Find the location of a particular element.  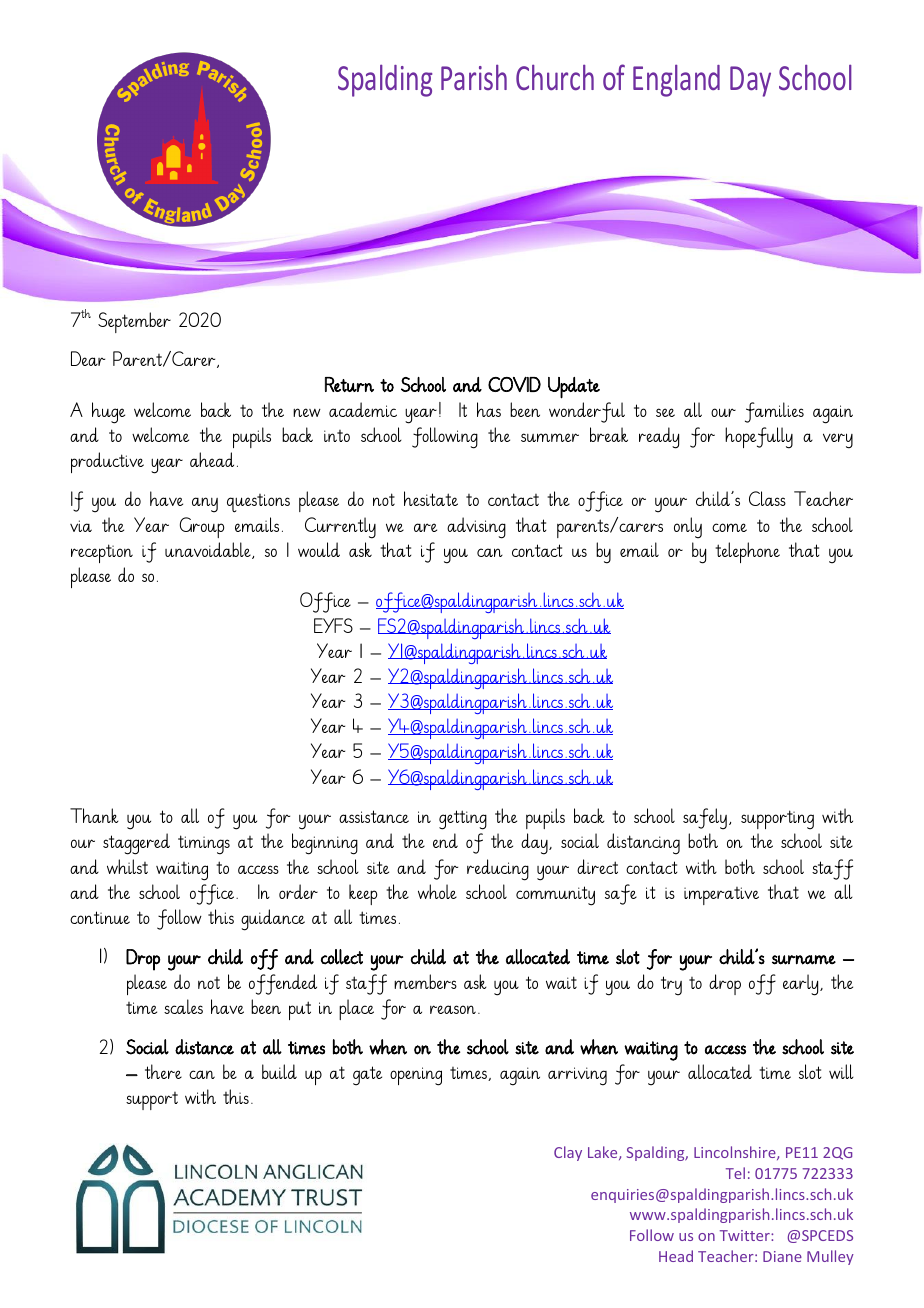

Twitter is located at coordinates (746, 1235).
